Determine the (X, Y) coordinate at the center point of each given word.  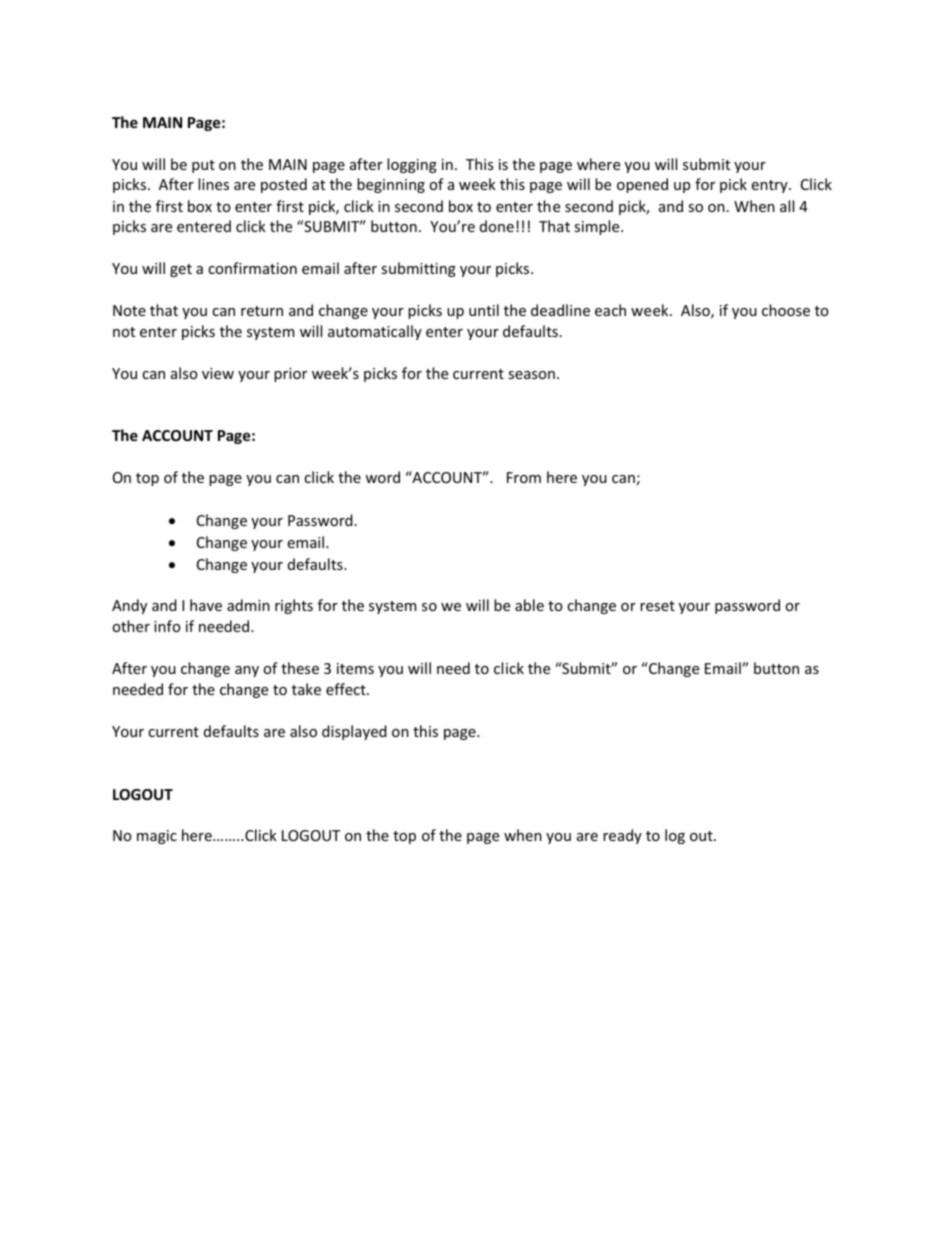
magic (157, 837)
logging (412, 165)
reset (657, 606)
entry (770, 186)
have (206, 605)
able (529, 605)
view (218, 373)
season (531, 375)
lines (213, 184)
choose (786, 310)
